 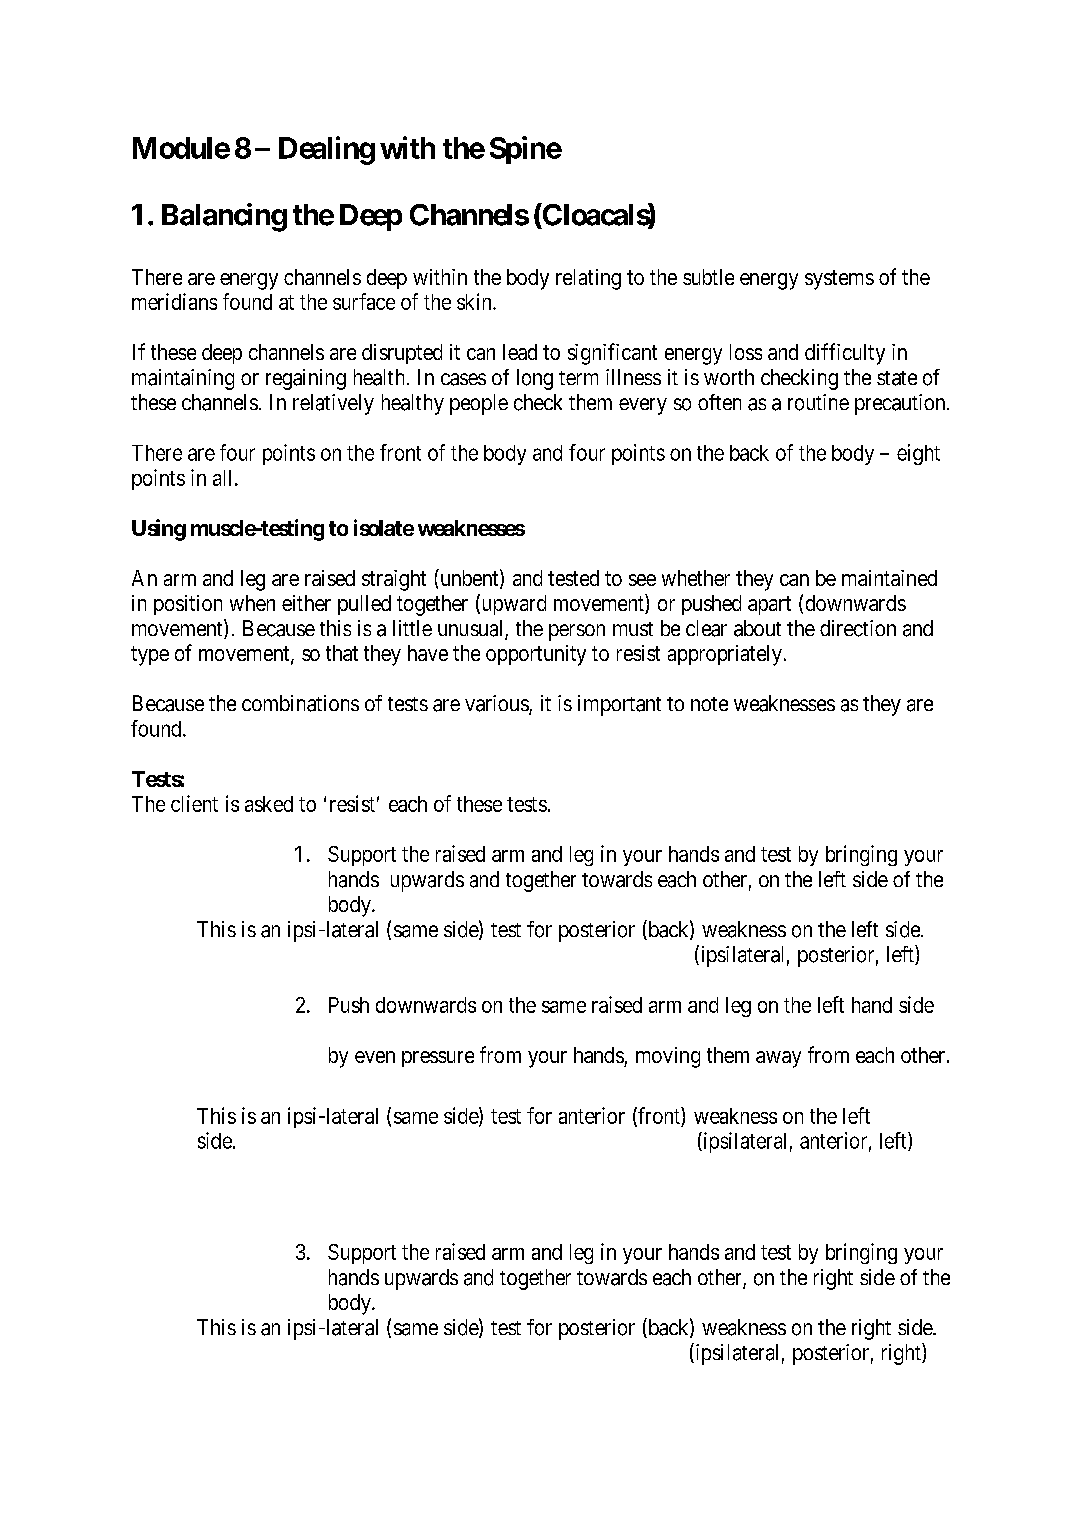 What do you see at coordinates (375, 1057) in the image?
I see `even` at bounding box center [375, 1057].
